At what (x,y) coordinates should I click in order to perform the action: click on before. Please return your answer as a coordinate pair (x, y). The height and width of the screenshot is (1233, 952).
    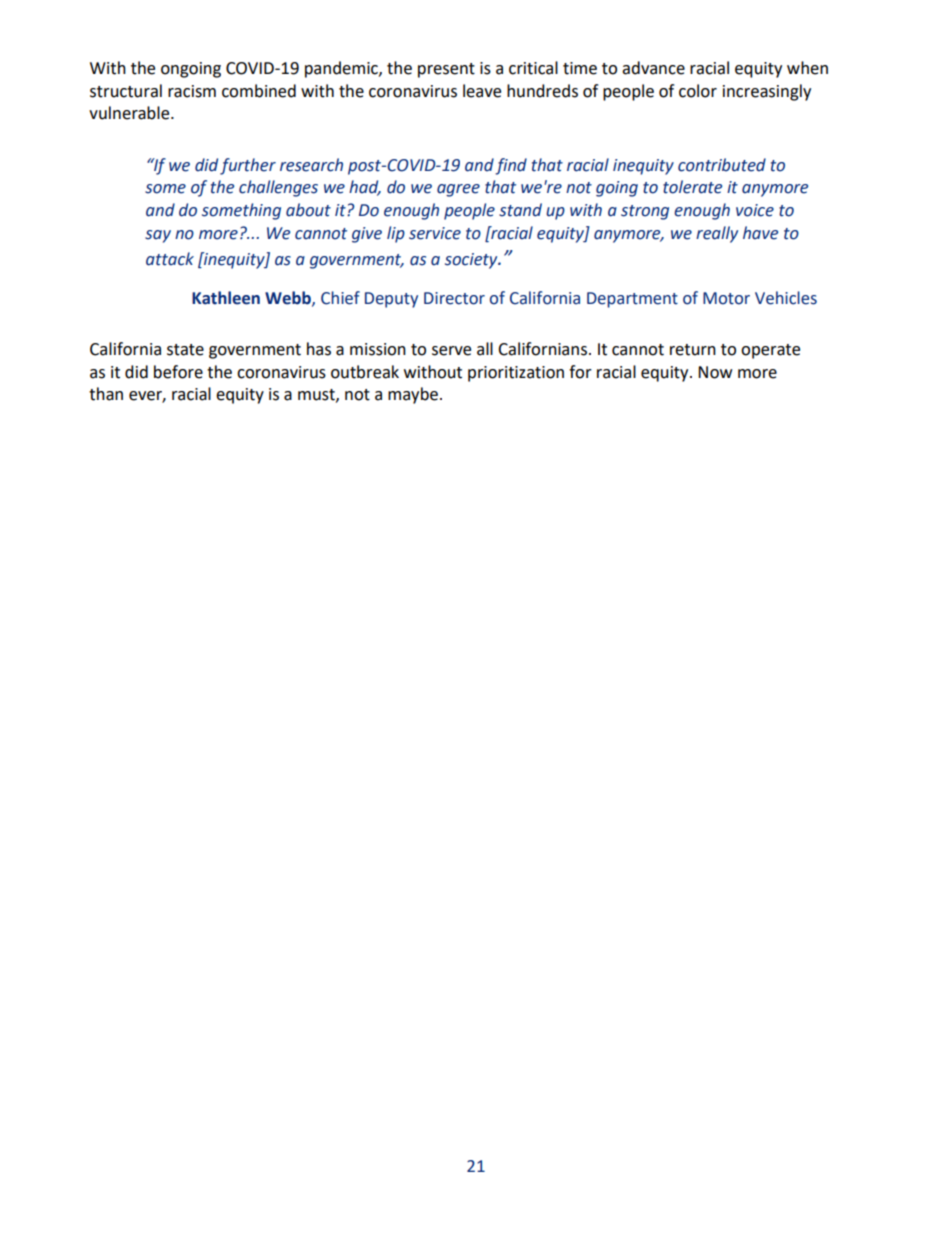
    Looking at the image, I should click on (178, 372).
